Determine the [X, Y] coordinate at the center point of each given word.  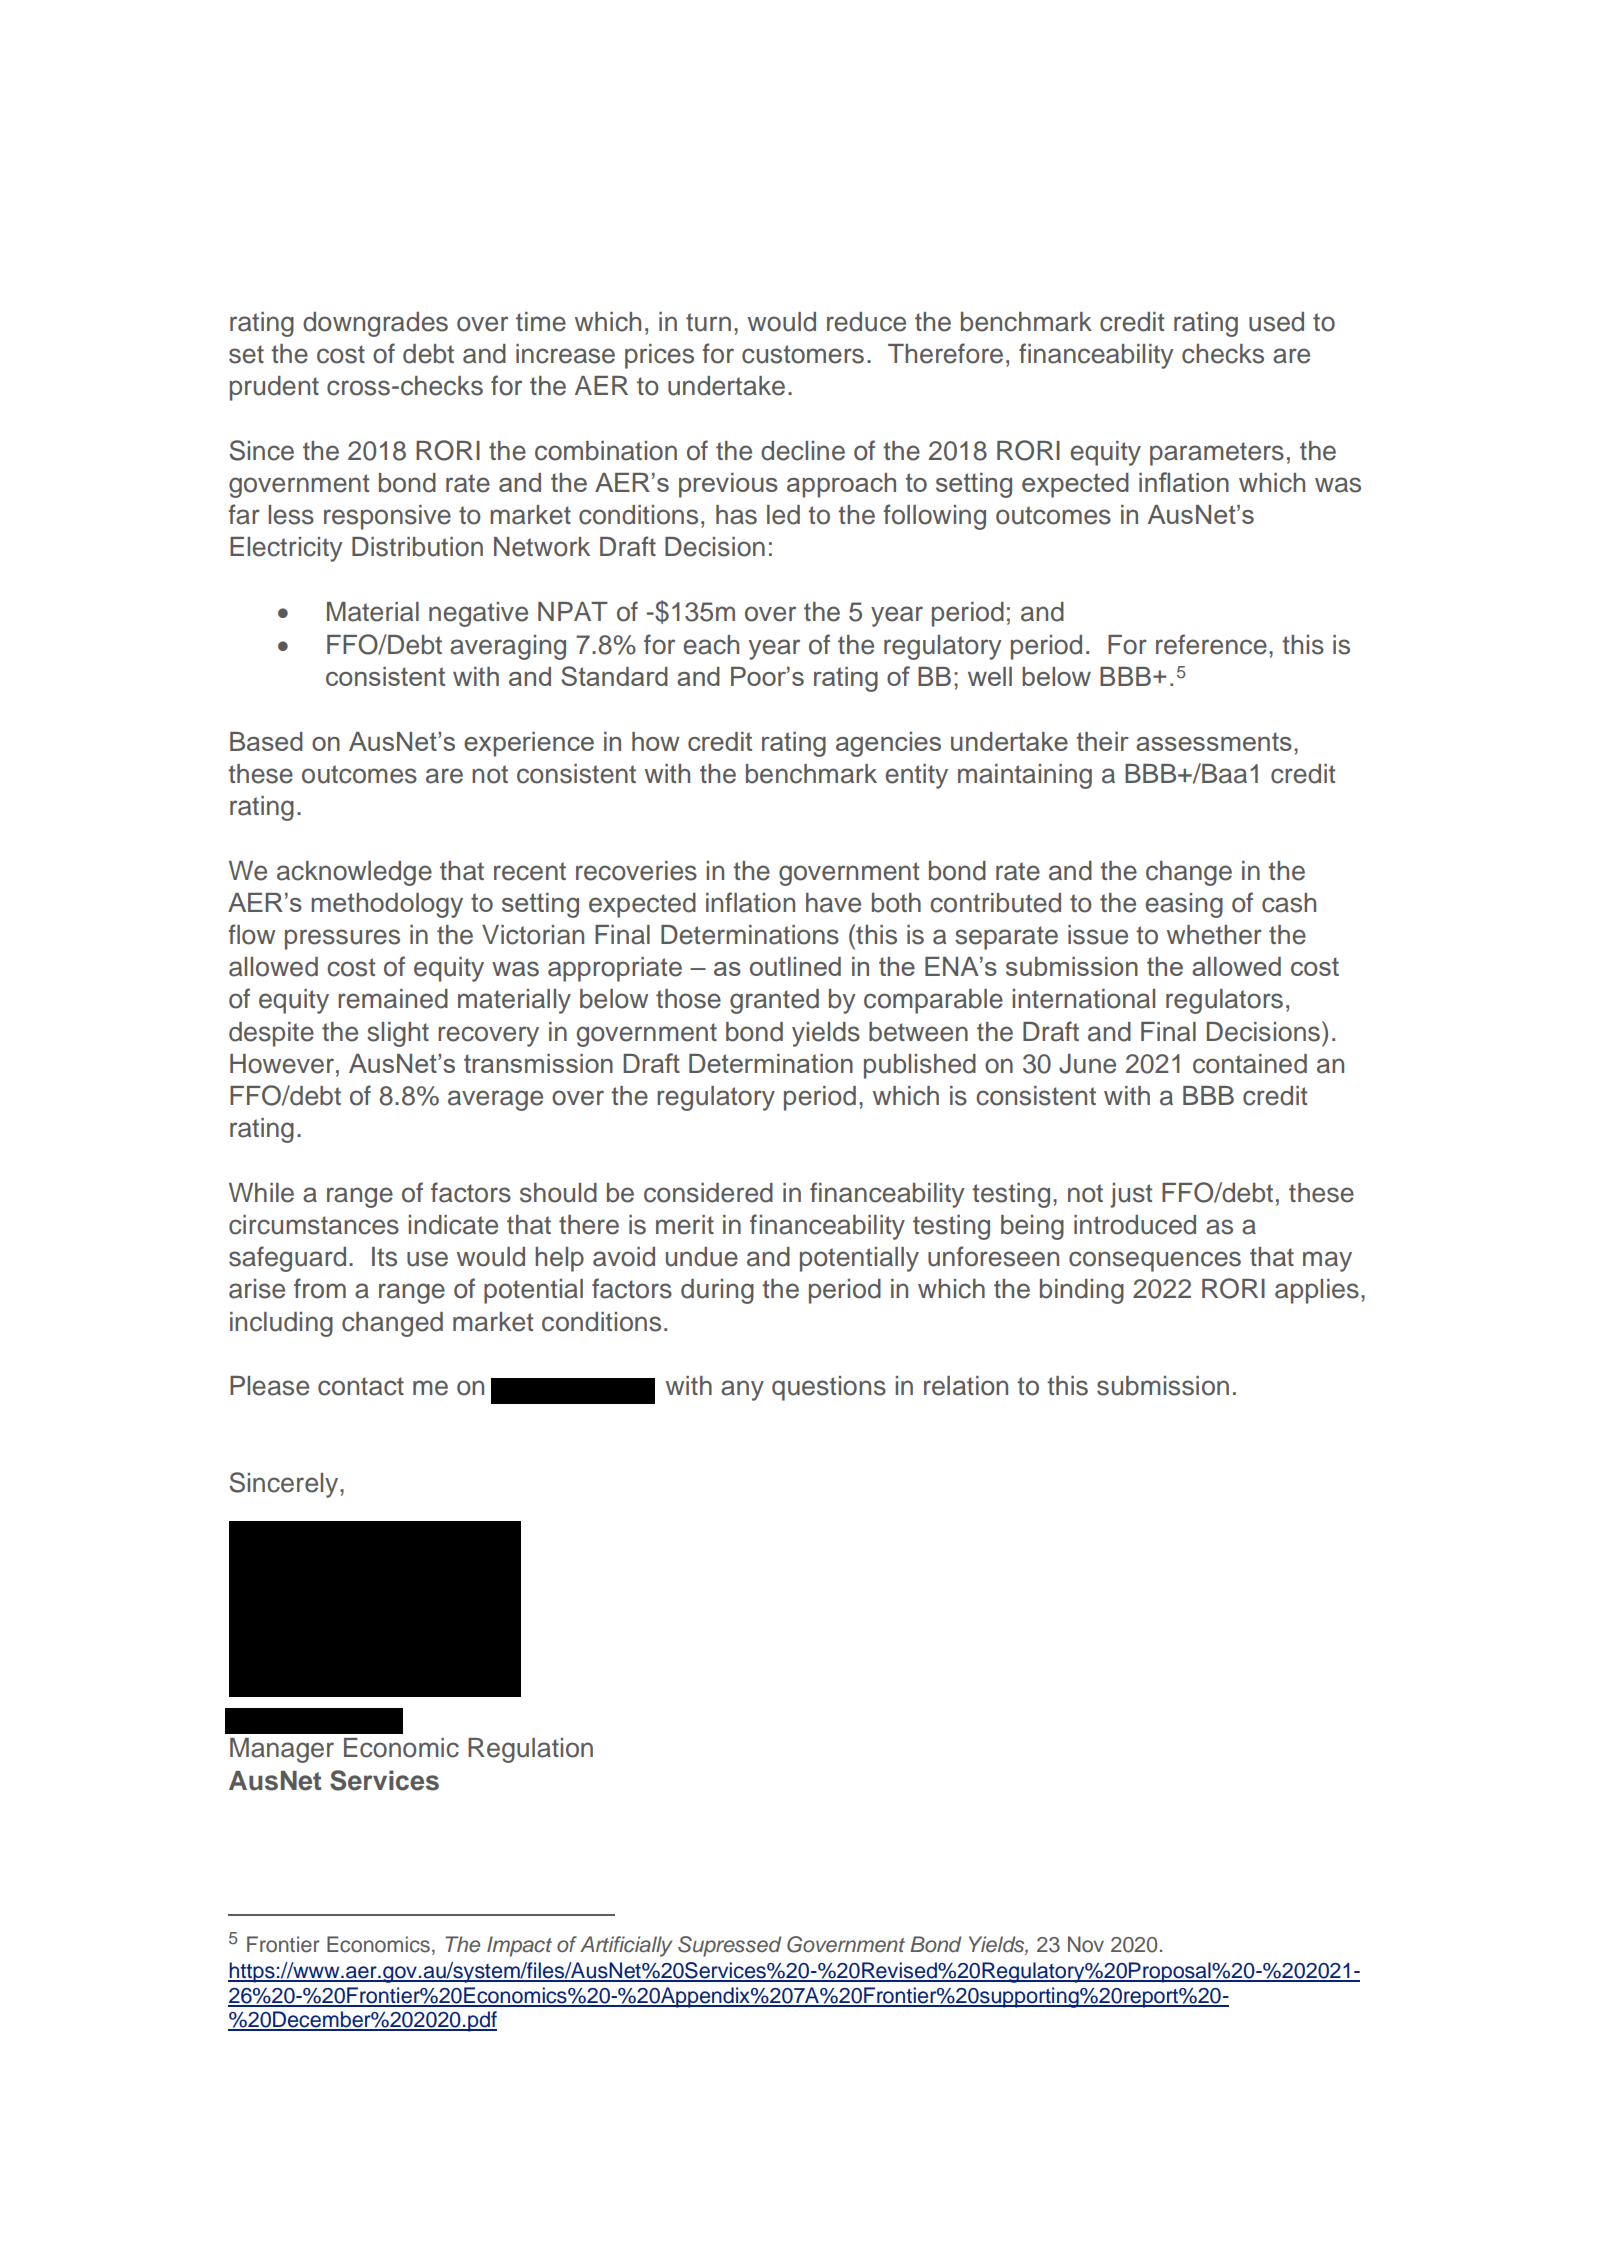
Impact [519, 1946]
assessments [1214, 741]
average [495, 1100]
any [742, 1390]
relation [966, 1386]
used [1276, 322]
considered [708, 1193]
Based [266, 741]
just [1131, 1195]
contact [361, 1386]
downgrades [375, 324]
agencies [888, 744]
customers [803, 354]
